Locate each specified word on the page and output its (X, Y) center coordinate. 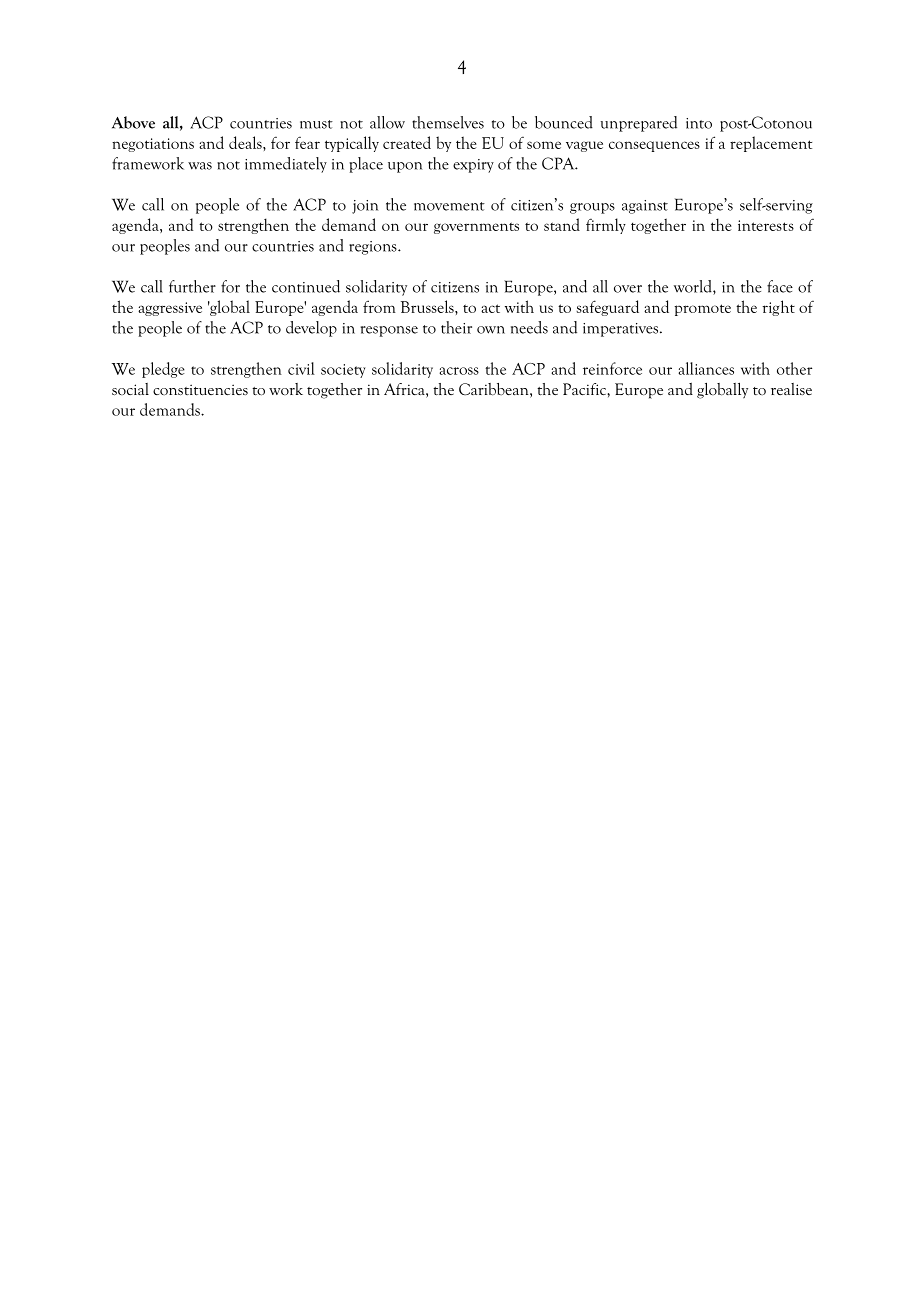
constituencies (200, 389)
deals (246, 142)
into (699, 123)
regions (374, 248)
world (694, 287)
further (192, 286)
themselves (448, 122)
